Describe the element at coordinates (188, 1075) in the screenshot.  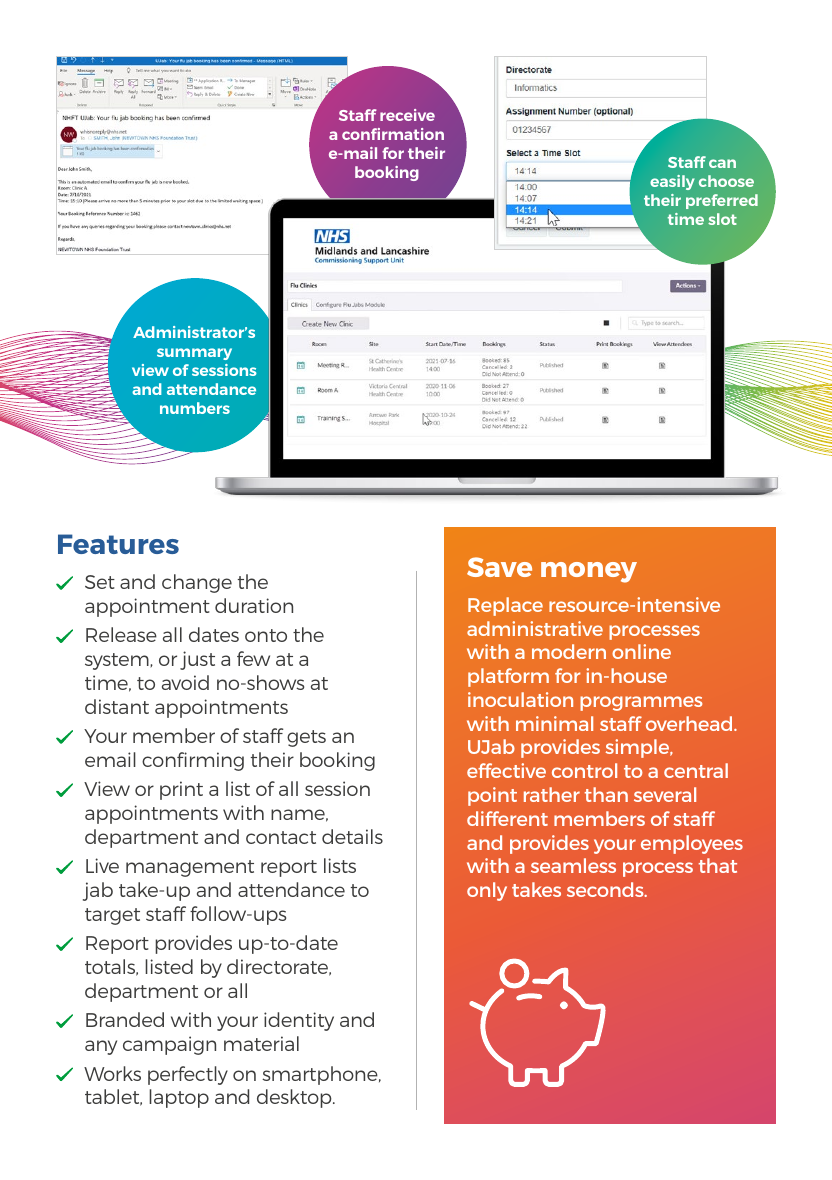
I see `perfectly` at that location.
